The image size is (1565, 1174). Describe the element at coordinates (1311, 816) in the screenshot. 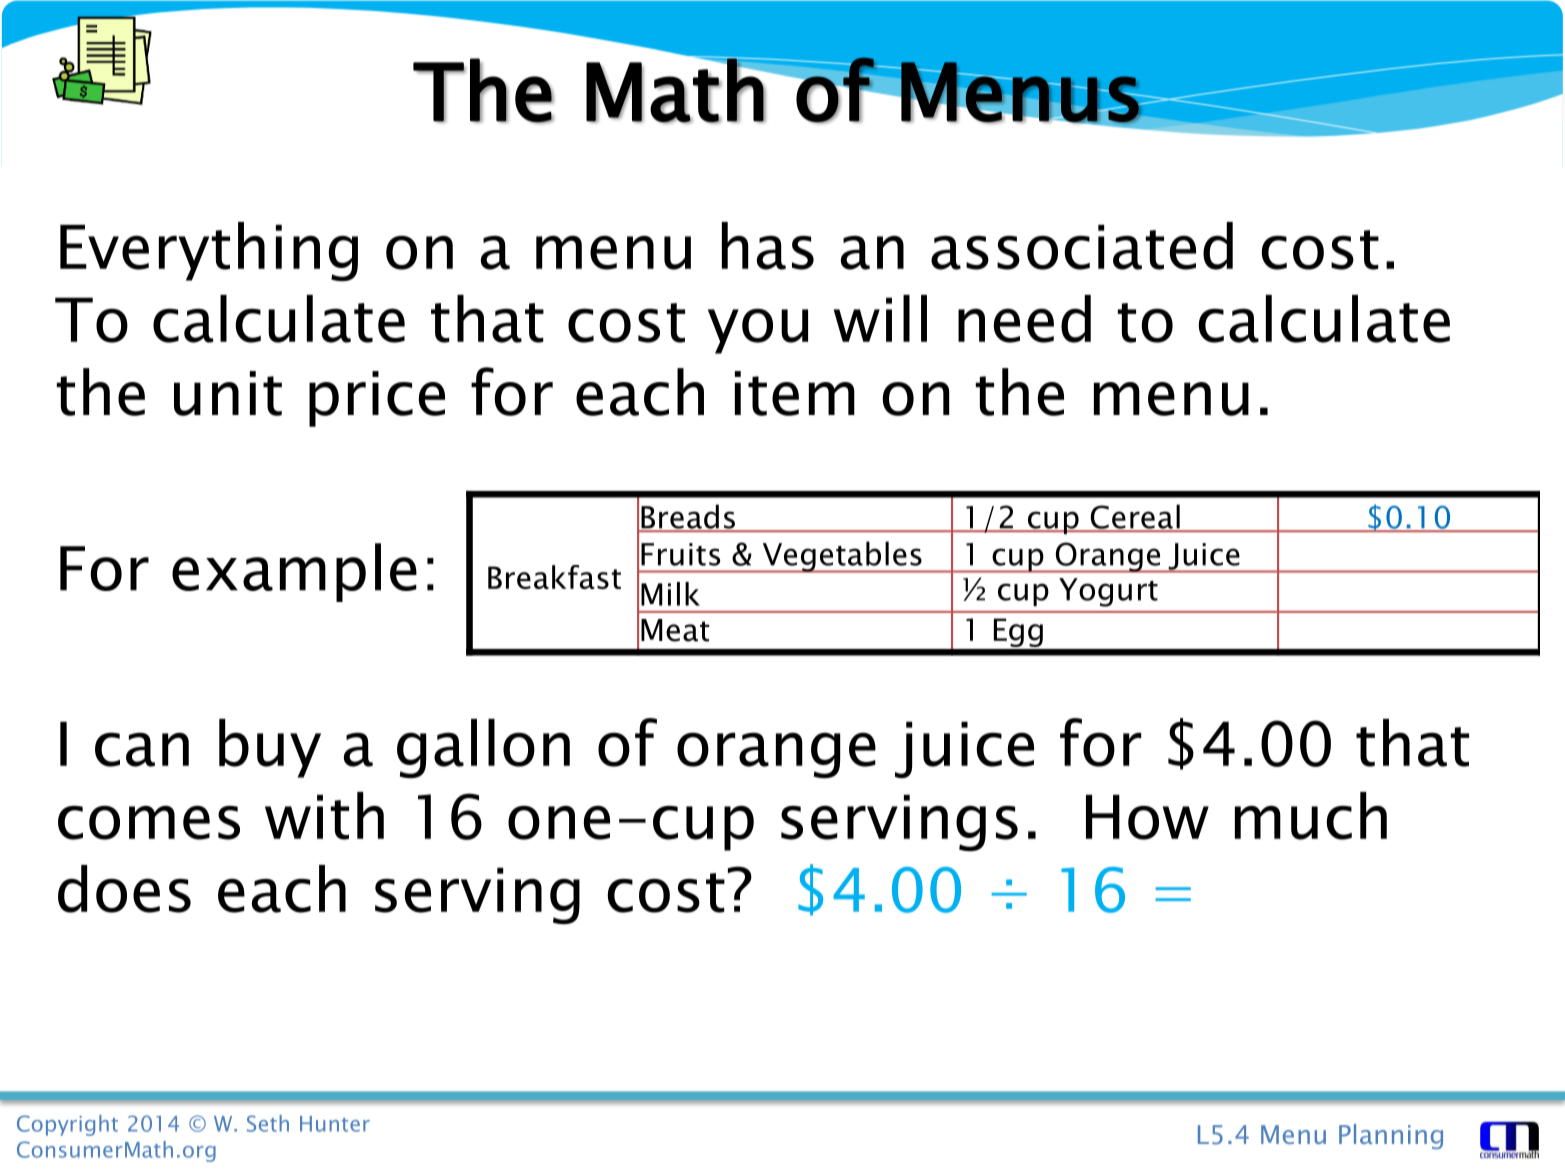

I see `much` at that location.
